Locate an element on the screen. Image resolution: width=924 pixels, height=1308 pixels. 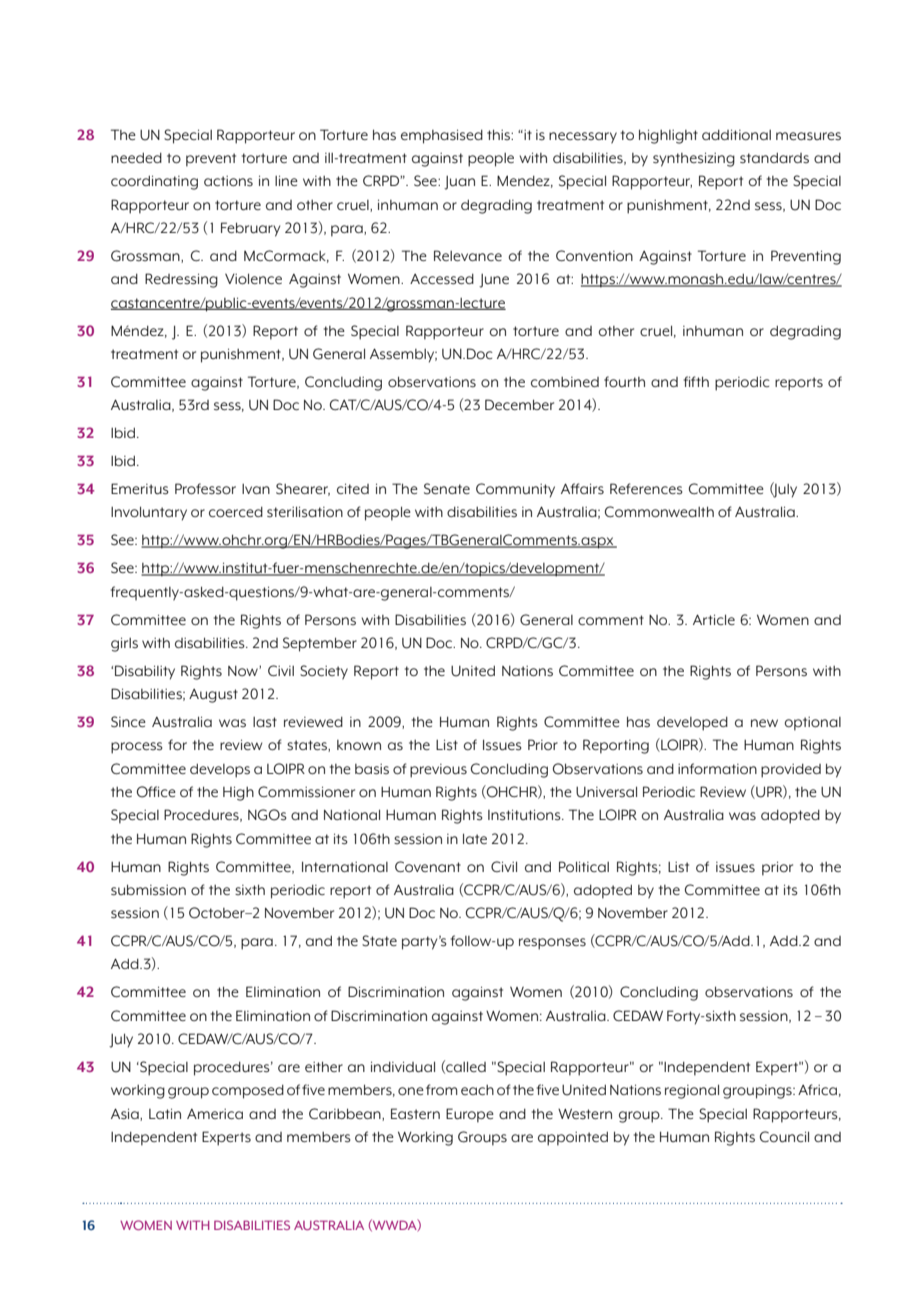
Senate is located at coordinates (447, 488).
